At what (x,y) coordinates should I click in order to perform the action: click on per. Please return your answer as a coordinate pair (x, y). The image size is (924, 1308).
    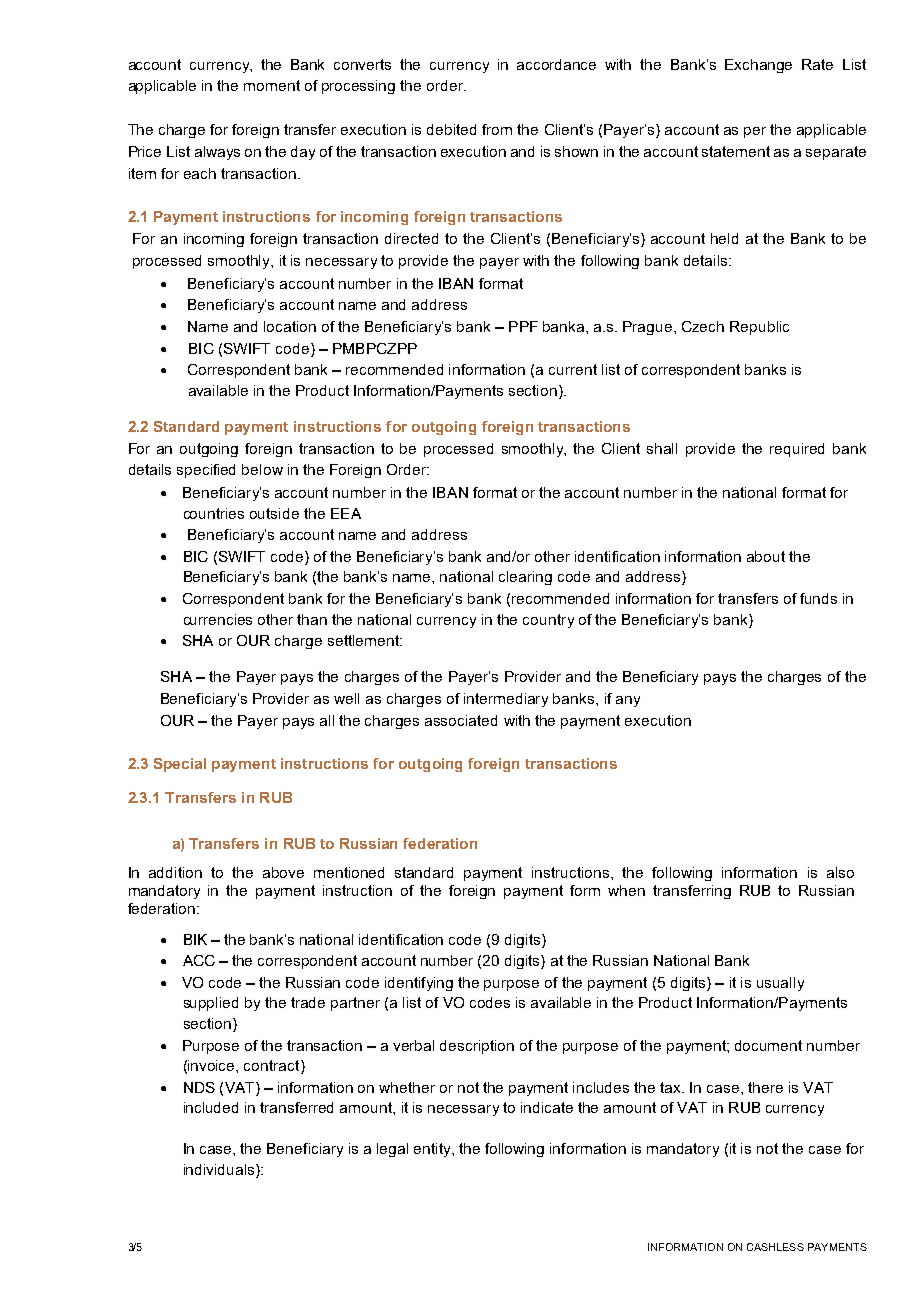
    Looking at the image, I should click on (755, 132).
